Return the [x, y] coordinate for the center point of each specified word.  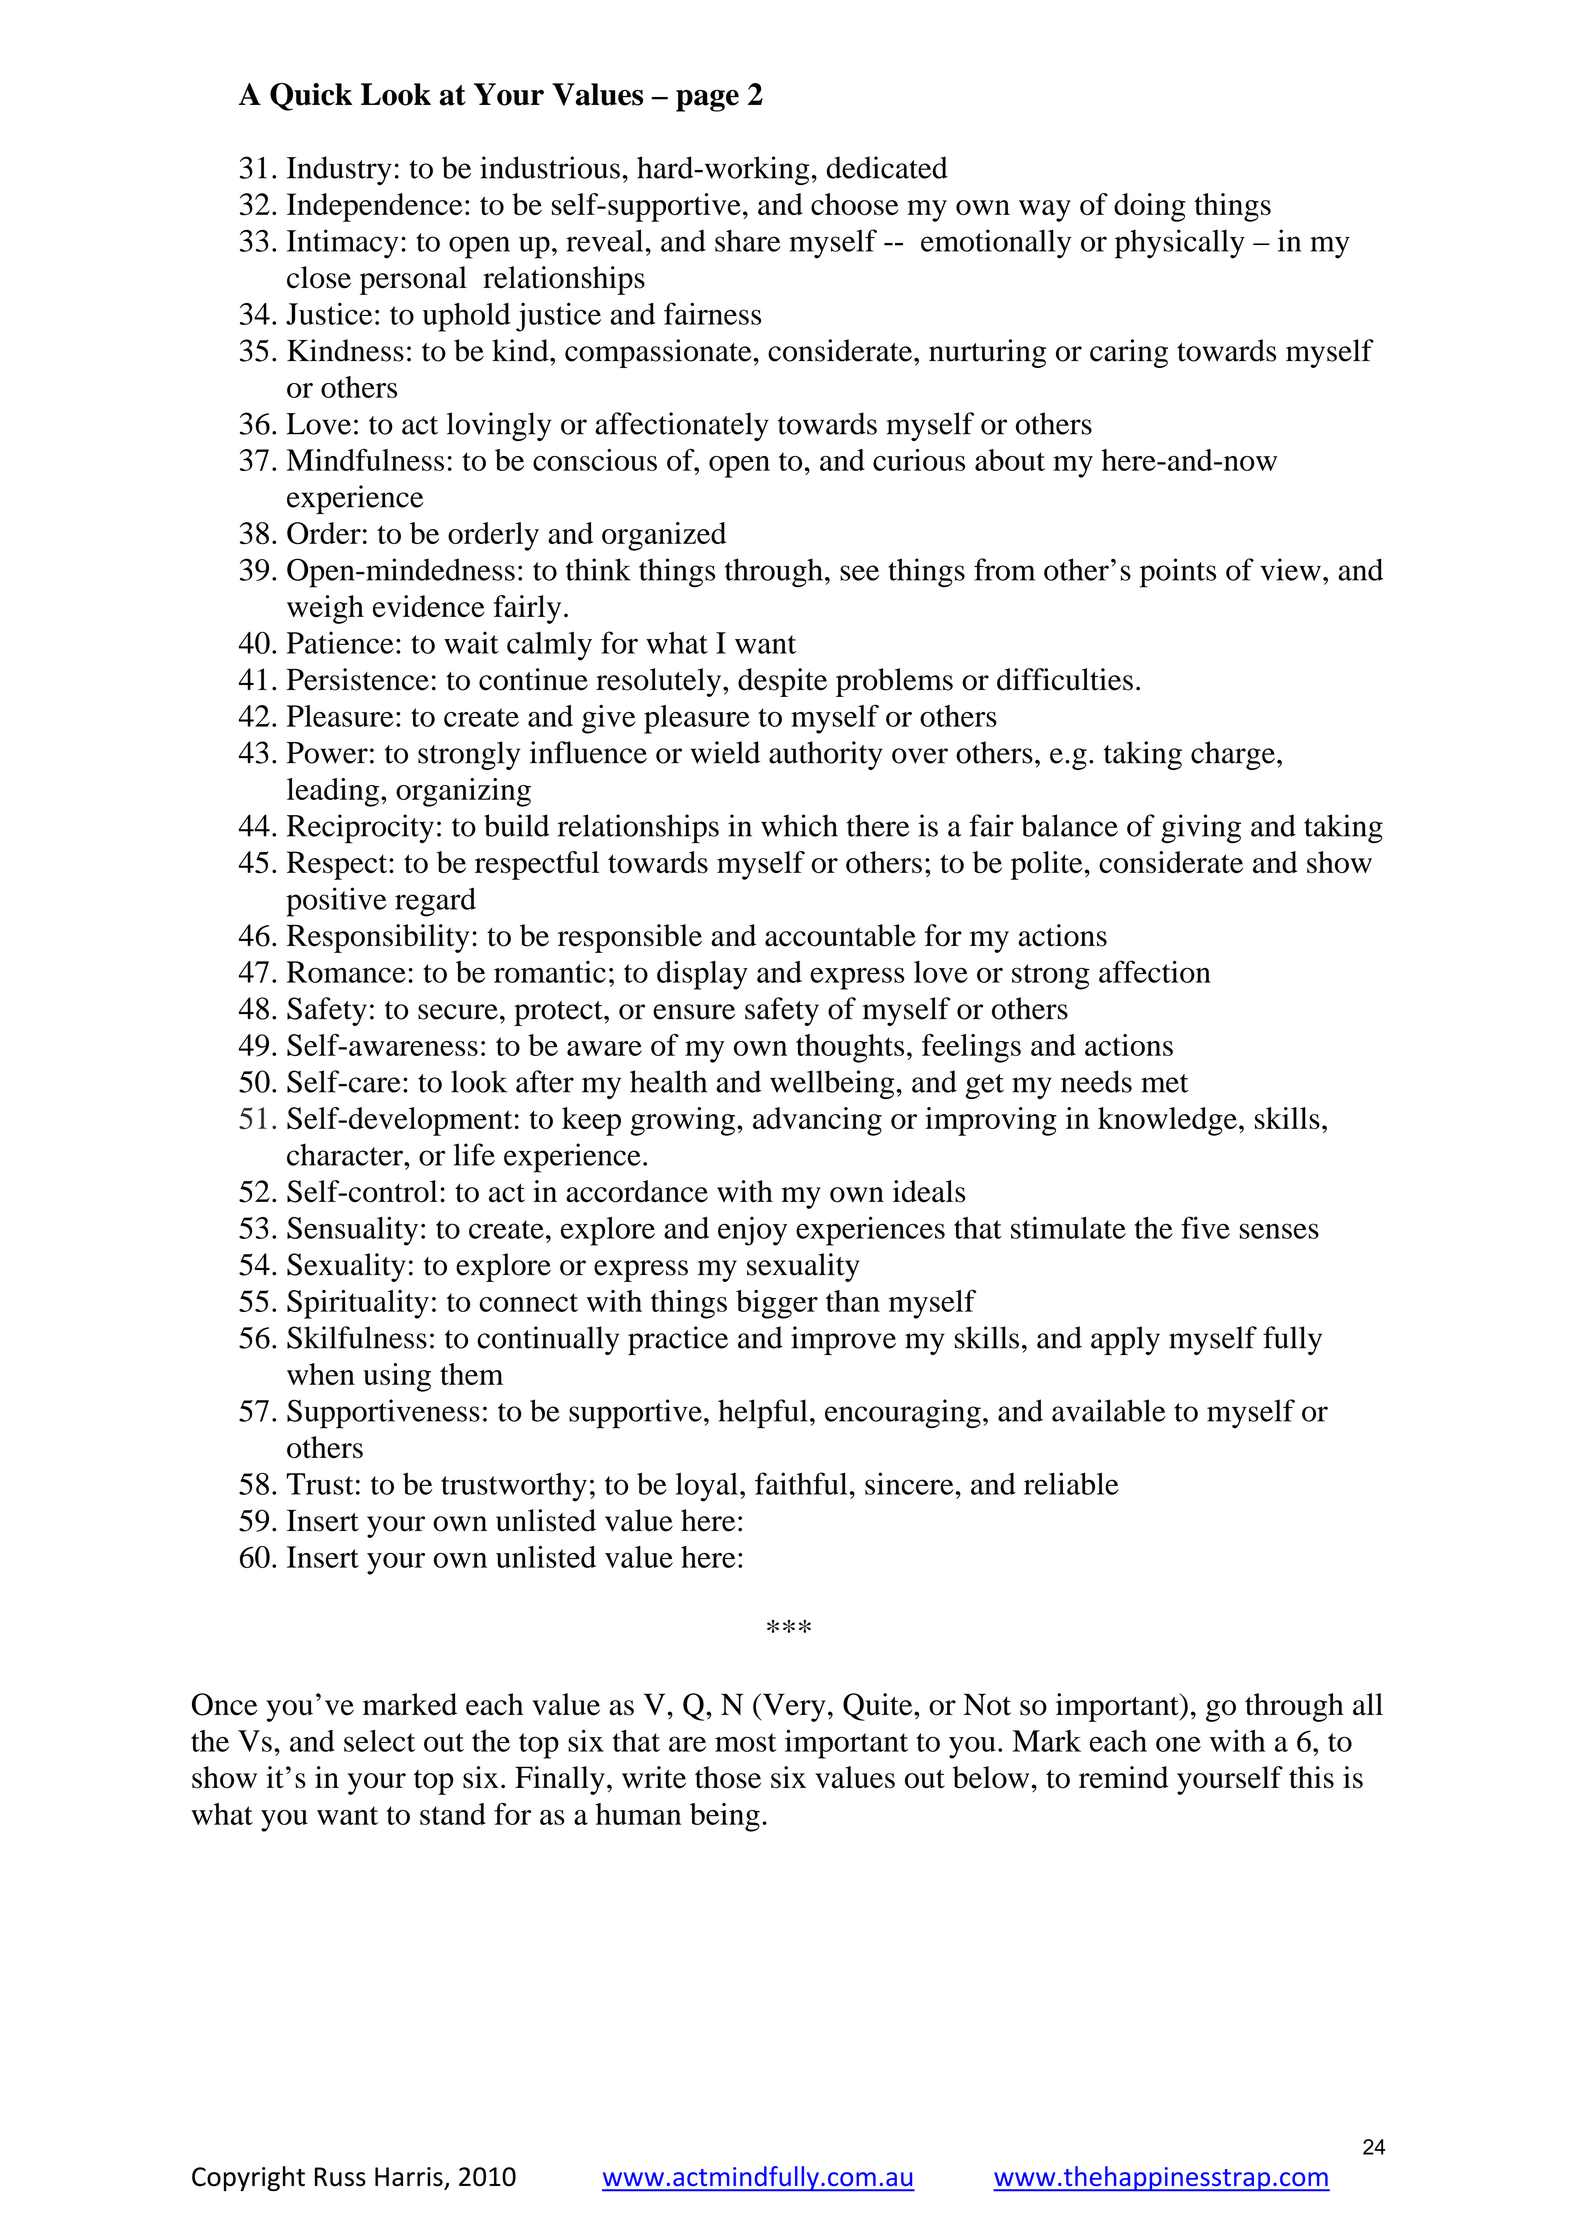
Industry [339, 170]
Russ [340, 2177]
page [707, 101]
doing [1150, 207]
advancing [817, 1121]
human [638, 1814]
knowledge [1167, 1121]
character [346, 1154]
